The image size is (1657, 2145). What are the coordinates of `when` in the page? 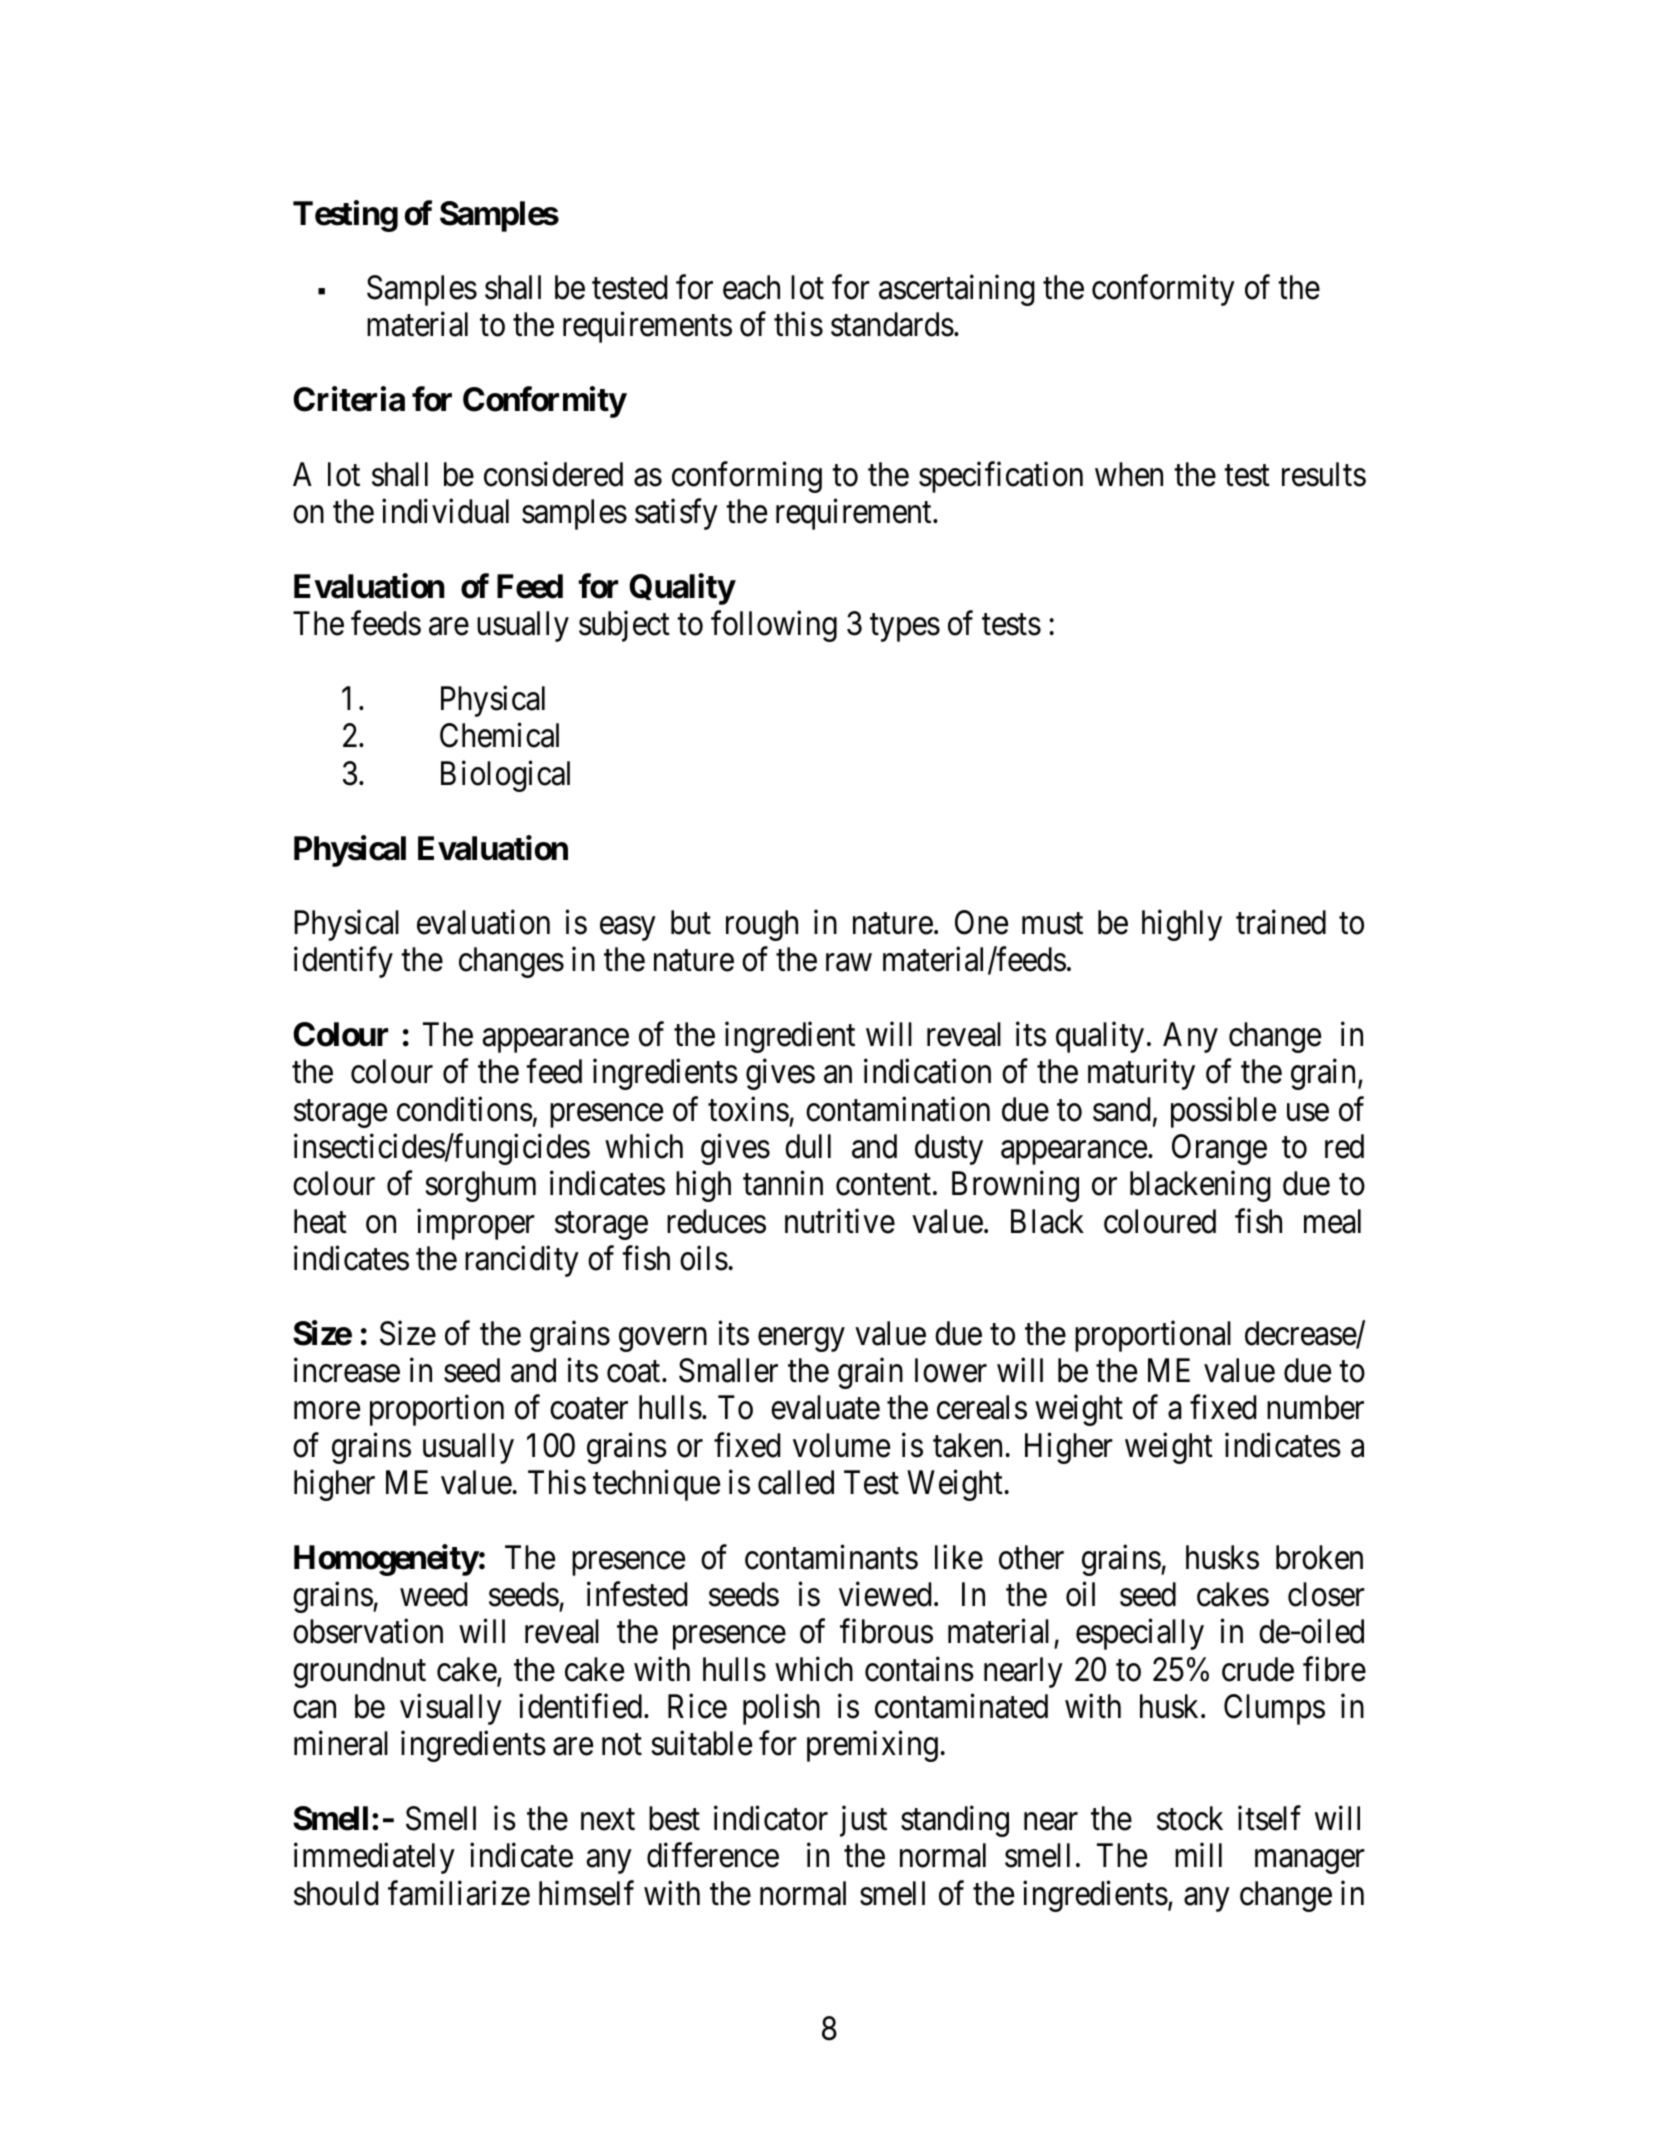 It's located at (1129, 474).
